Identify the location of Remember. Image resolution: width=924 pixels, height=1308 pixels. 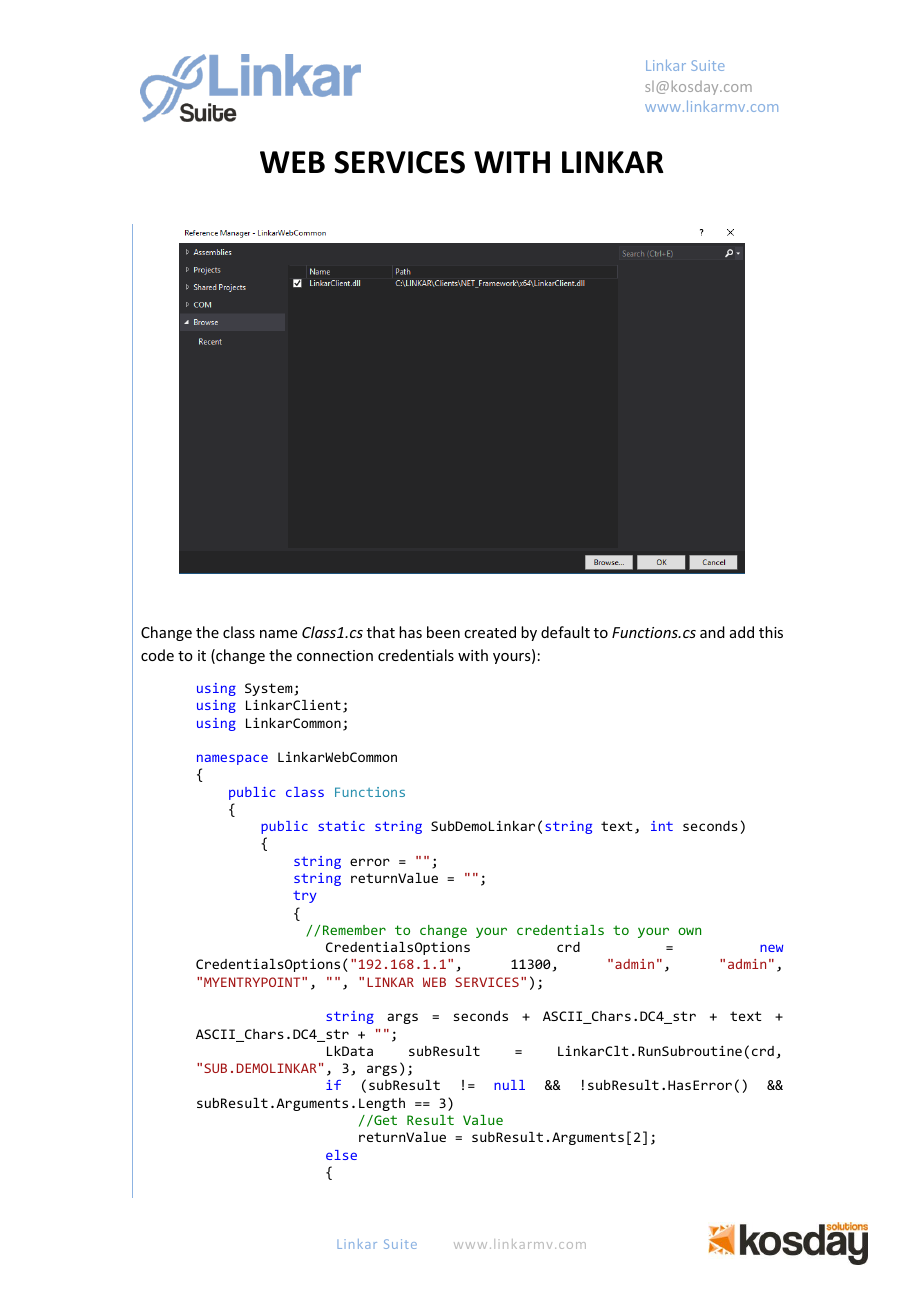
(354, 930).
